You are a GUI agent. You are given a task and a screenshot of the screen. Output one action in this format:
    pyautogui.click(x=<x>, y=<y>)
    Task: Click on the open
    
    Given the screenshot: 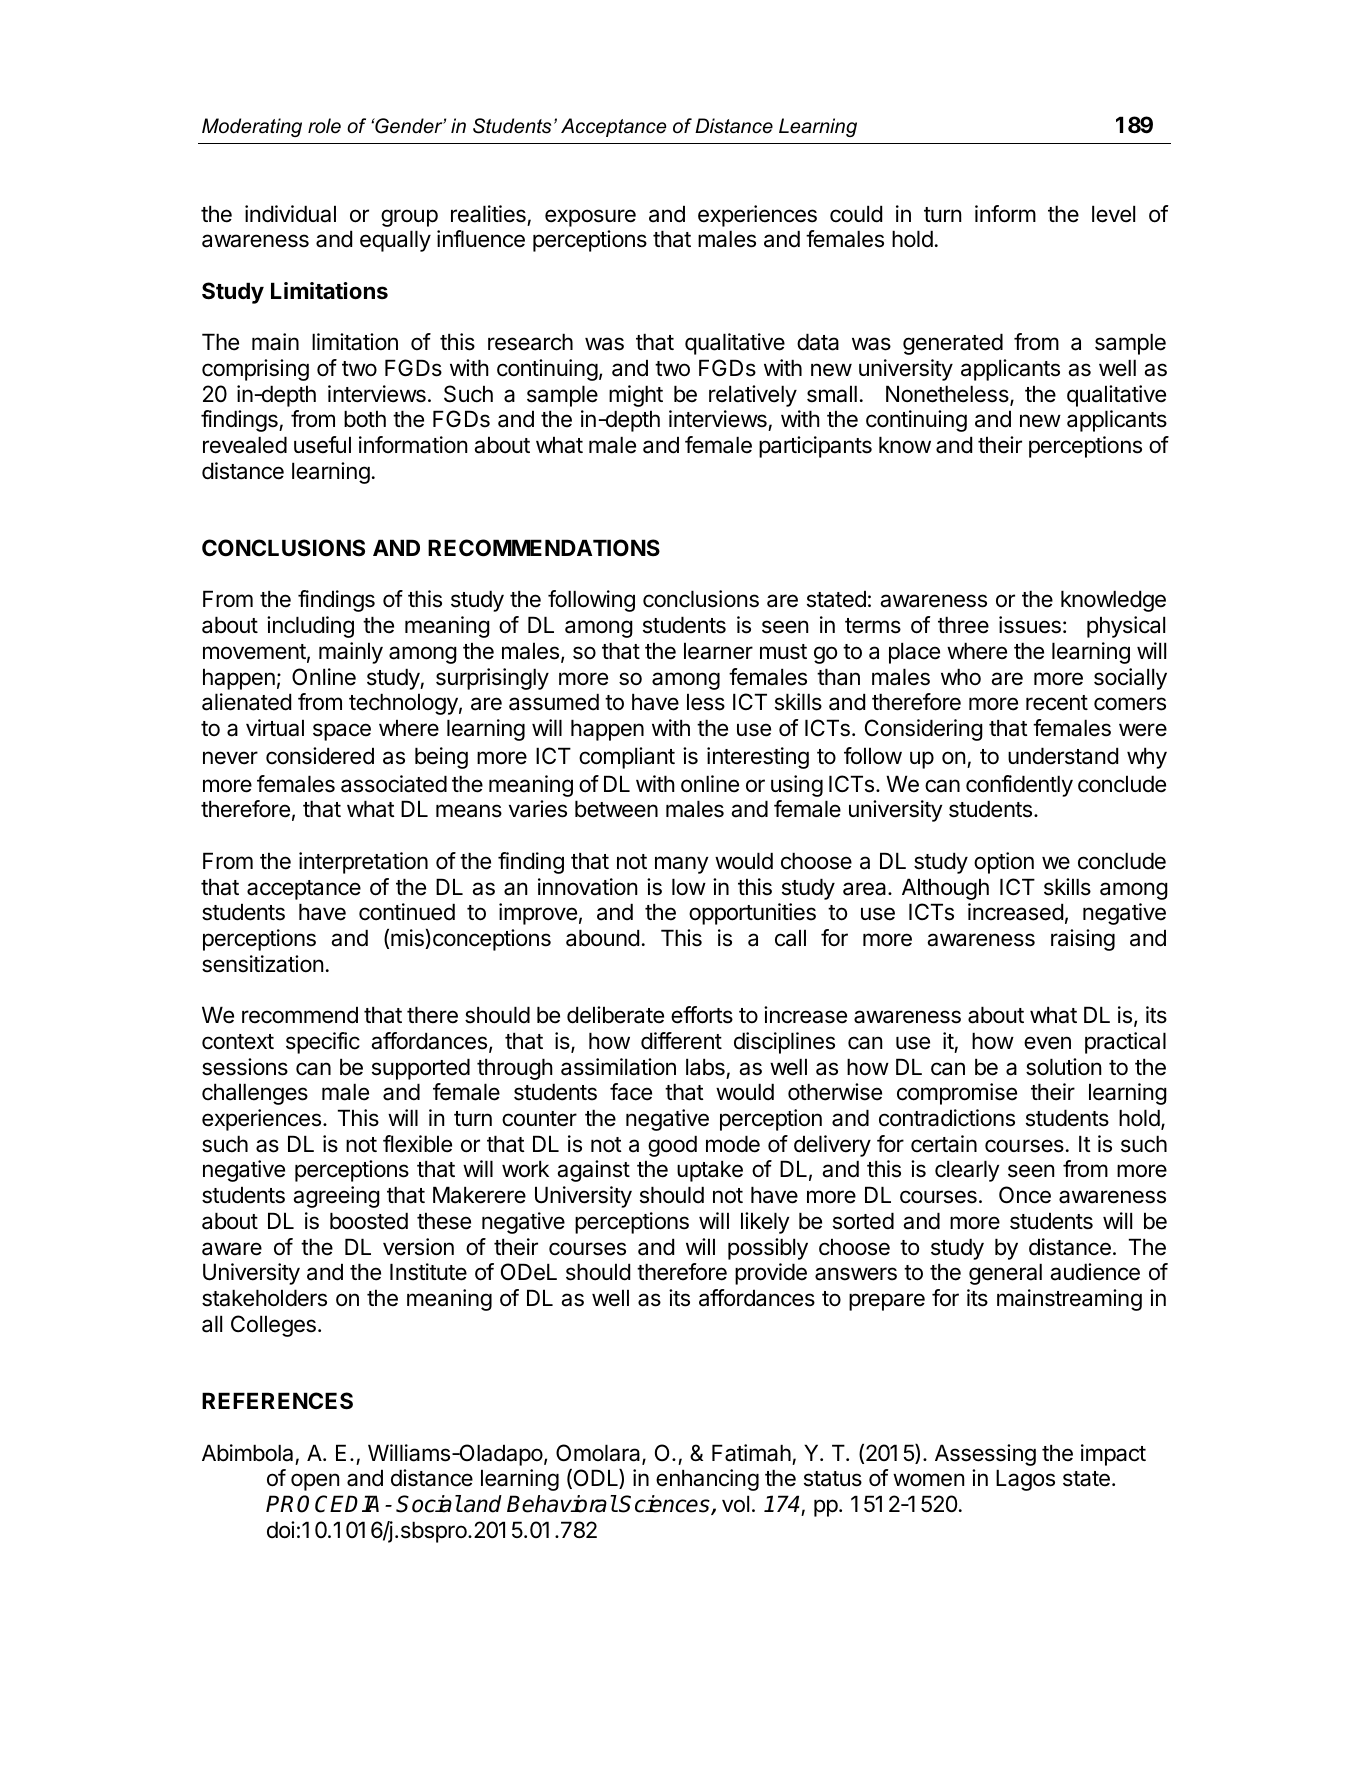 What is the action you would take?
    pyautogui.click(x=315, y=1482)
